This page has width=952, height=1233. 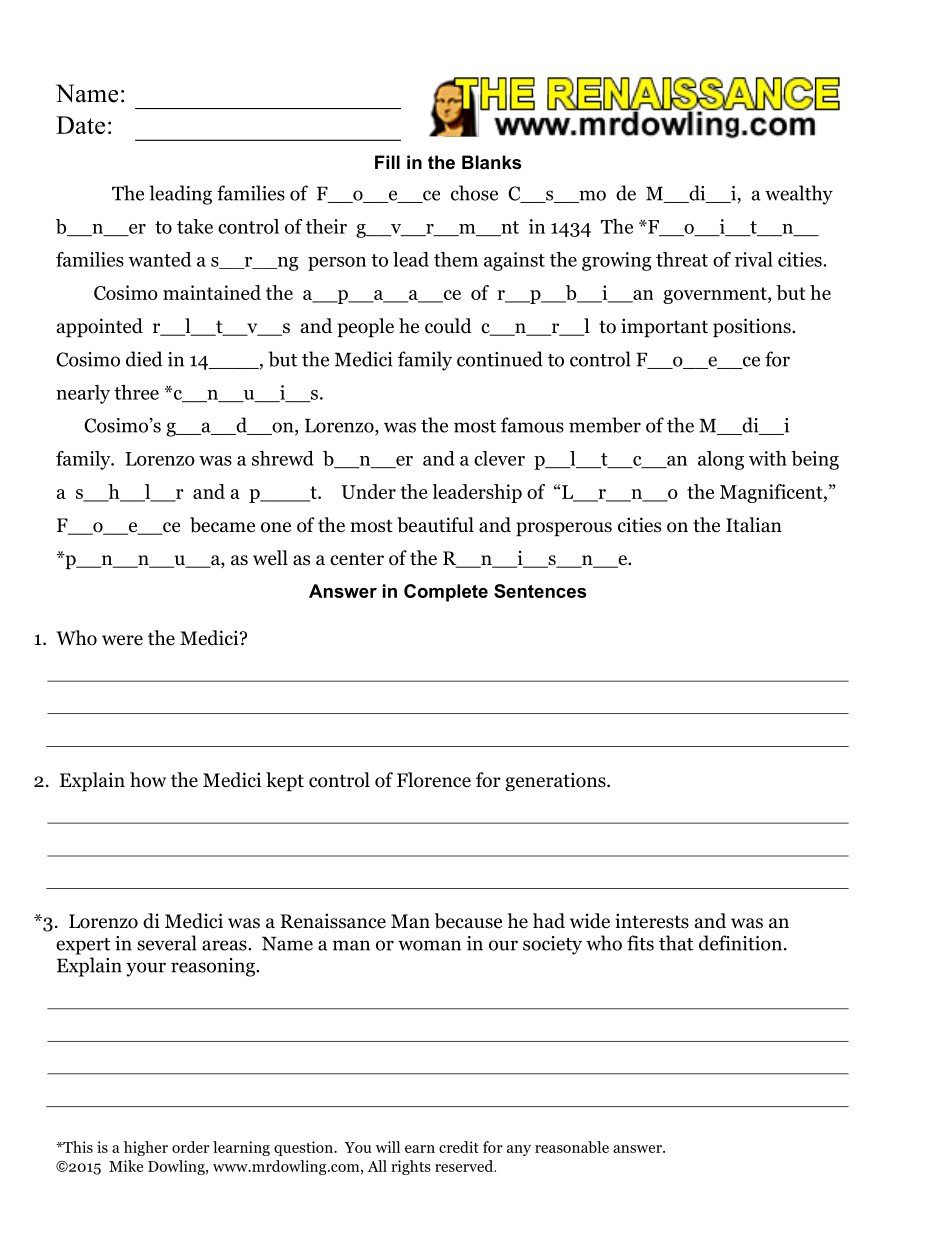 What do you see at coordinates (446, 593) in the page?
I see `Complete` at bounding box center [446, 593].
